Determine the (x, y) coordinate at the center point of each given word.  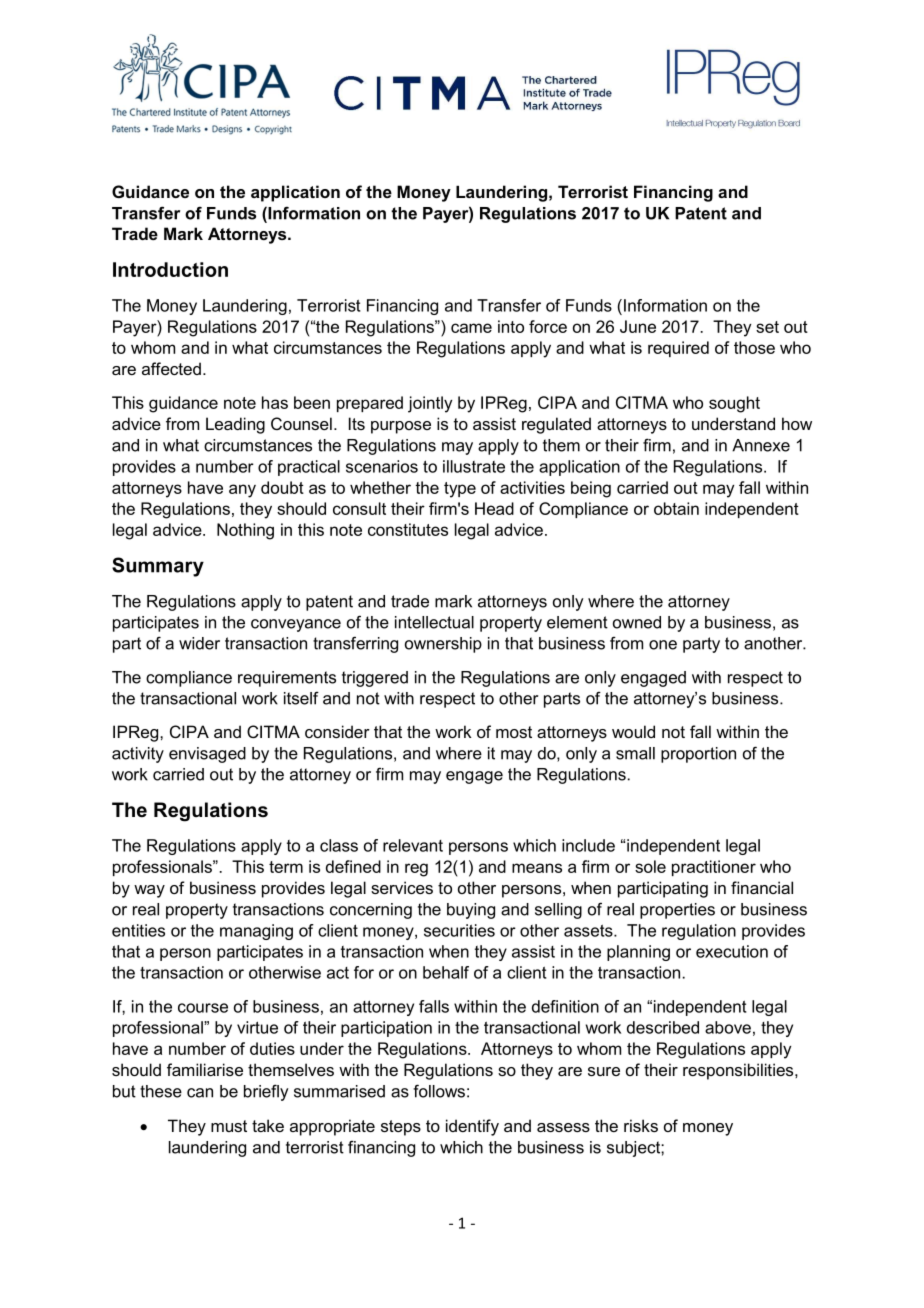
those (754, 347)
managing (256, 932)
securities (459, 930)
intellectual (434, 622)
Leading (235, 425)
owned (637, 622)
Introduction (170, 269)
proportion (698, 755)
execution (732, 951)
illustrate (474, 466)
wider (199, 643)
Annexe (761, 445)
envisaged (207, 755)
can (200, 1093)
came (471, 328)
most (514, 732)
